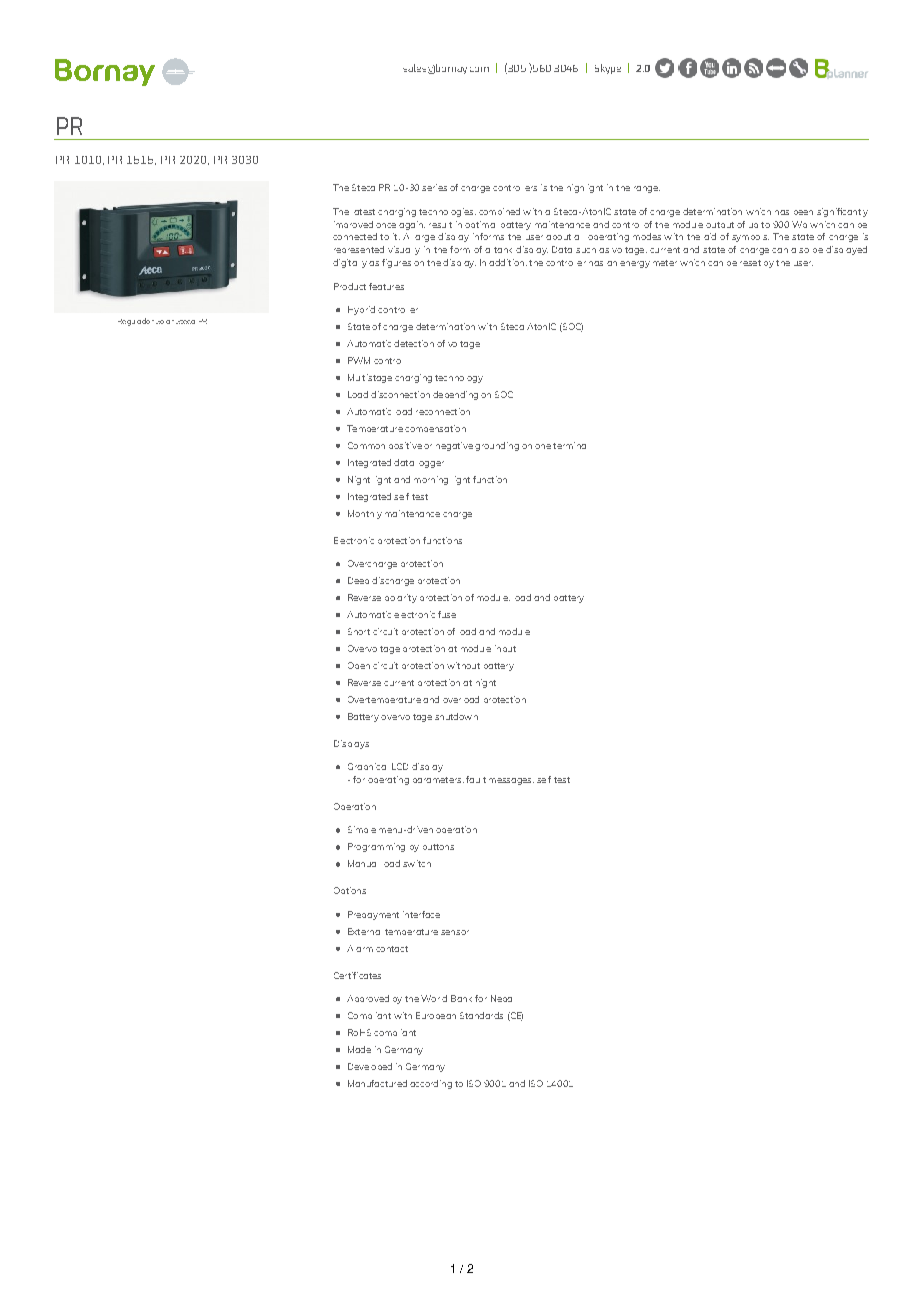  Describe the element at coordinates (359, 1049) in the screenshot. I see `Made` at that location.
